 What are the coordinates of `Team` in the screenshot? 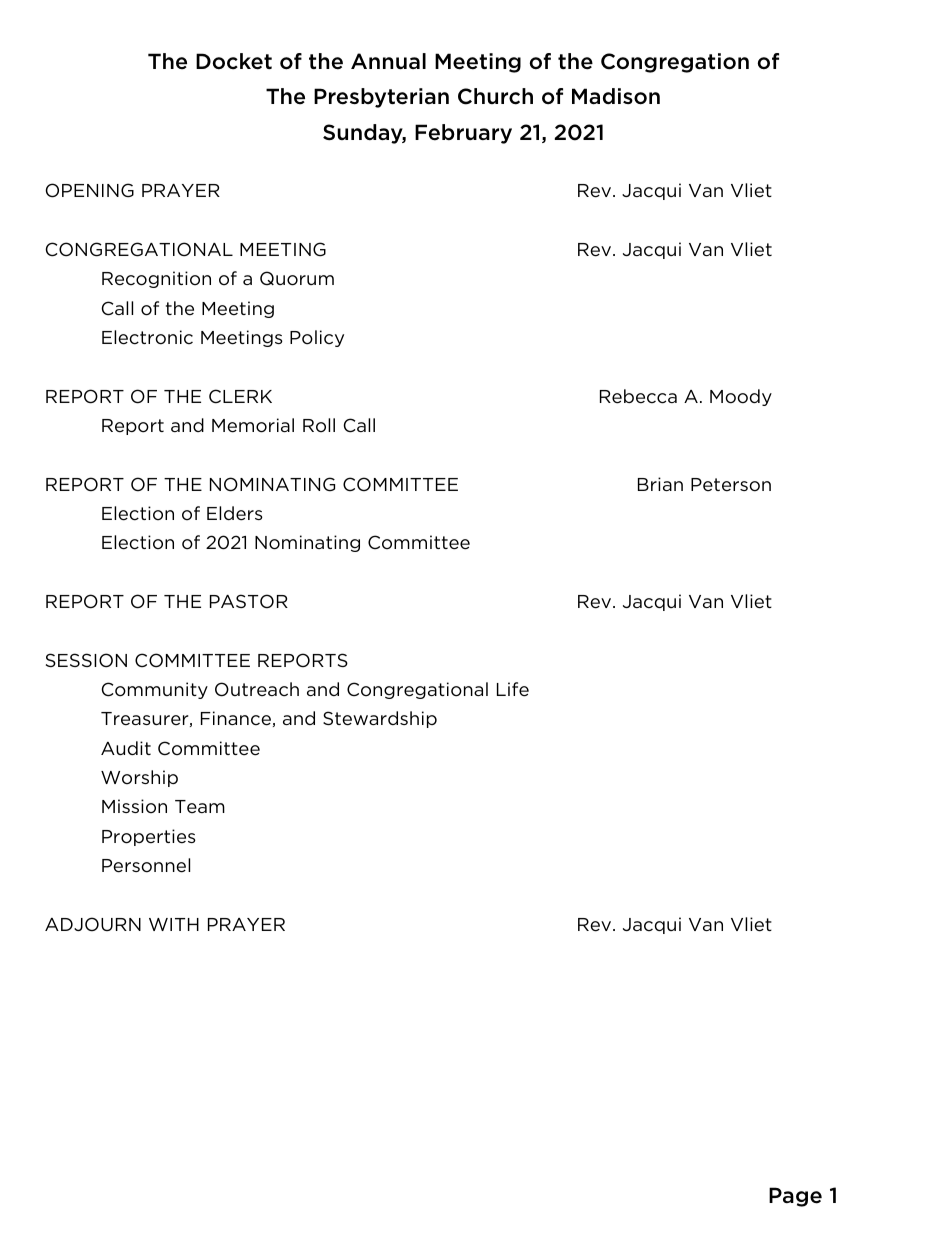 It's located at (200, 807).
